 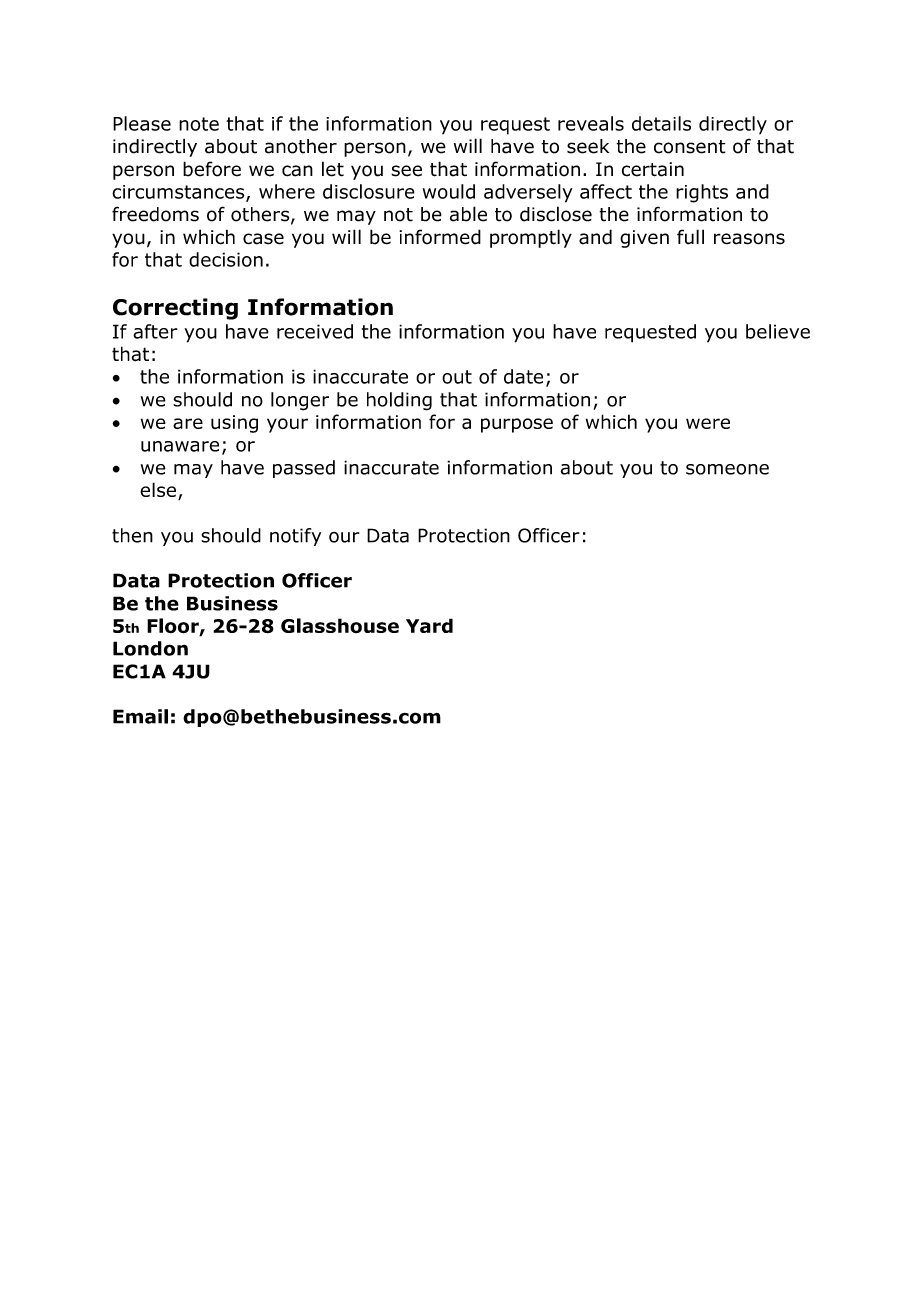 I want to click on would, so click(x=449, y=191).
